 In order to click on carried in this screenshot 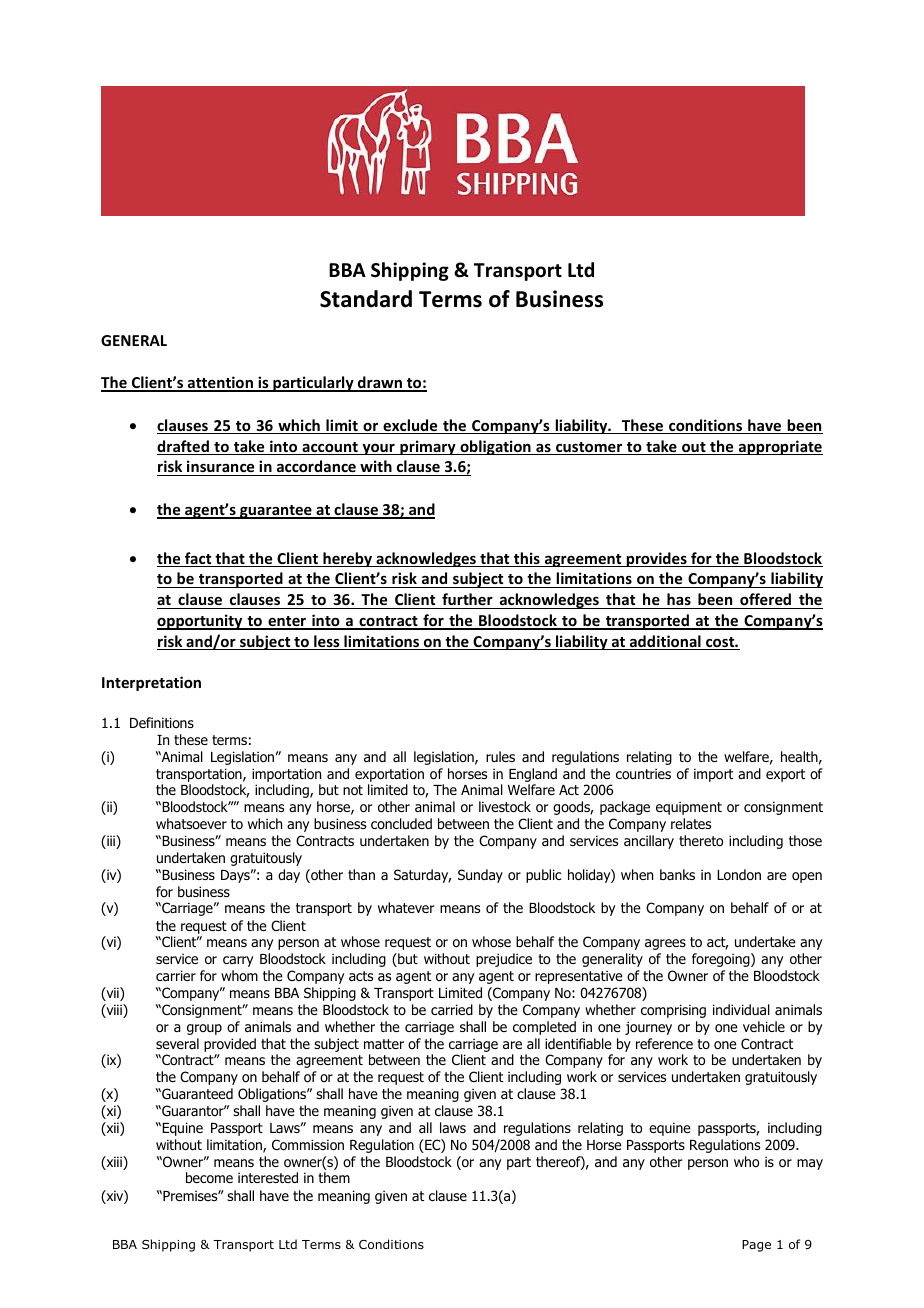, I will do `click(452, 1009)`.
